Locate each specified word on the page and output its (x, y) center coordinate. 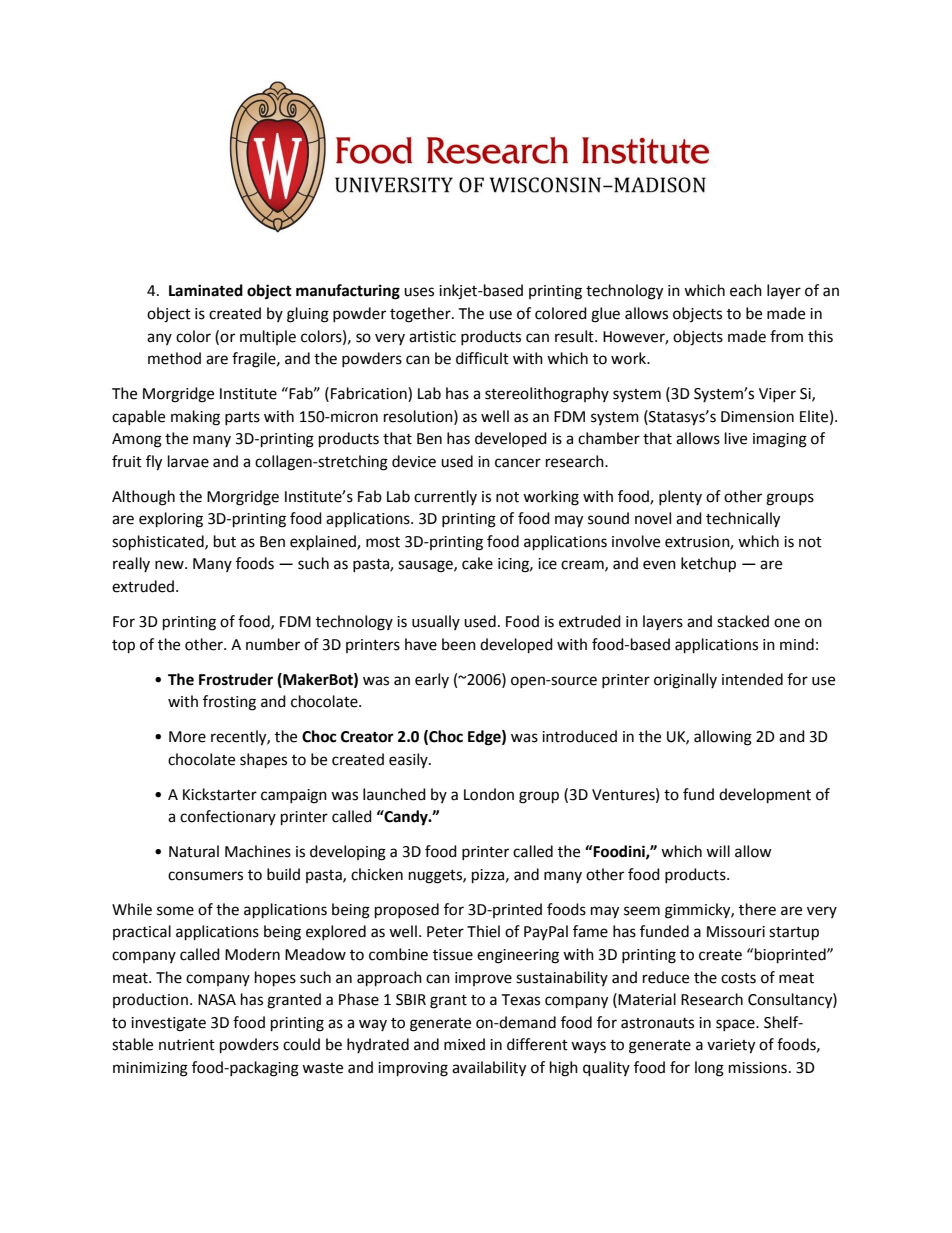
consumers (205, 876)
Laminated (206, 290)
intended (752, 679)
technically (743, 520)
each (746, 290)
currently (445, 497)
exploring (171, 520)
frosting (229, 703)
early (432, 680)
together (421, 315)
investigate (168, 1024)
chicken (377, 874)
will (718, 851)
